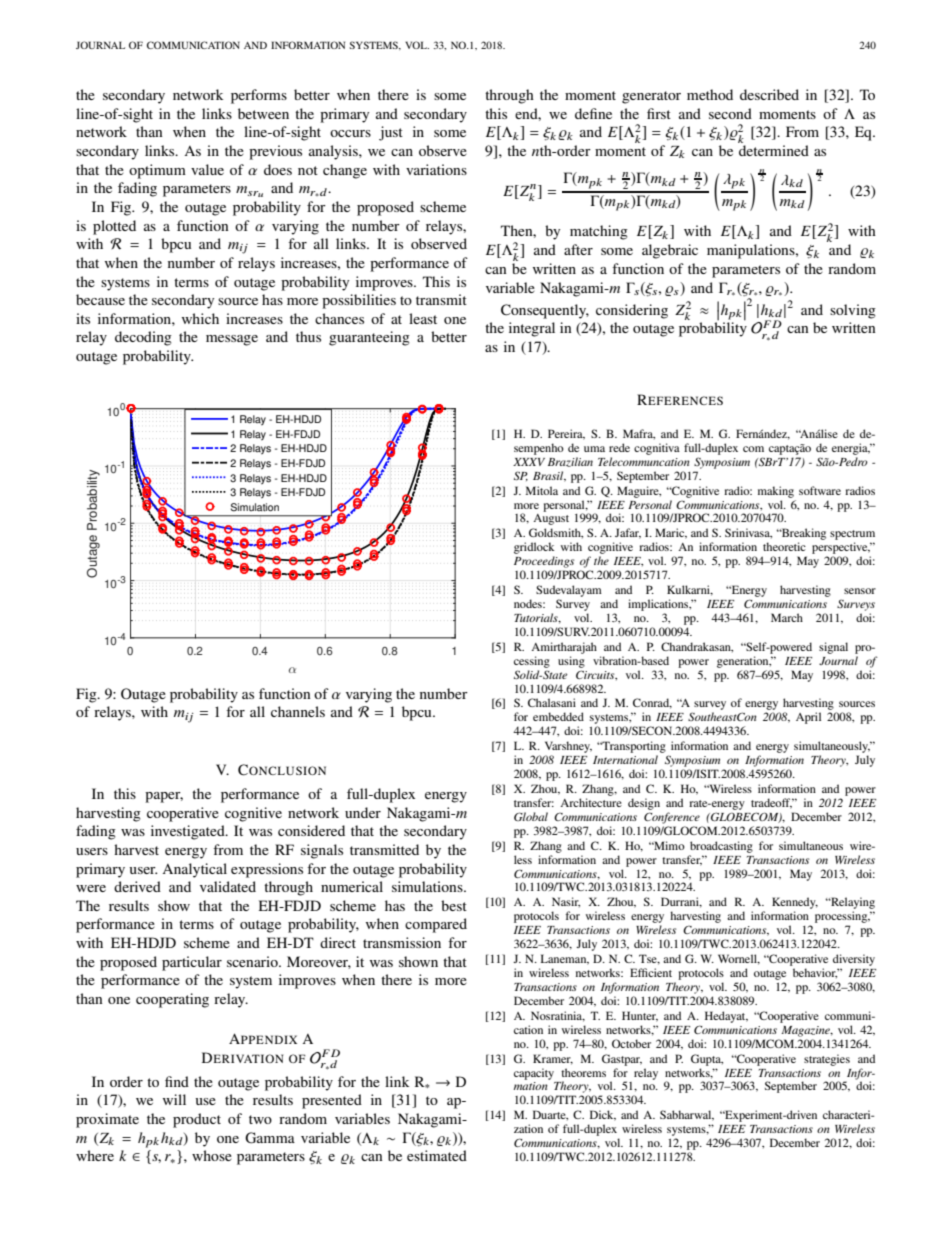  I want to click on paper, so click(164, 797).
